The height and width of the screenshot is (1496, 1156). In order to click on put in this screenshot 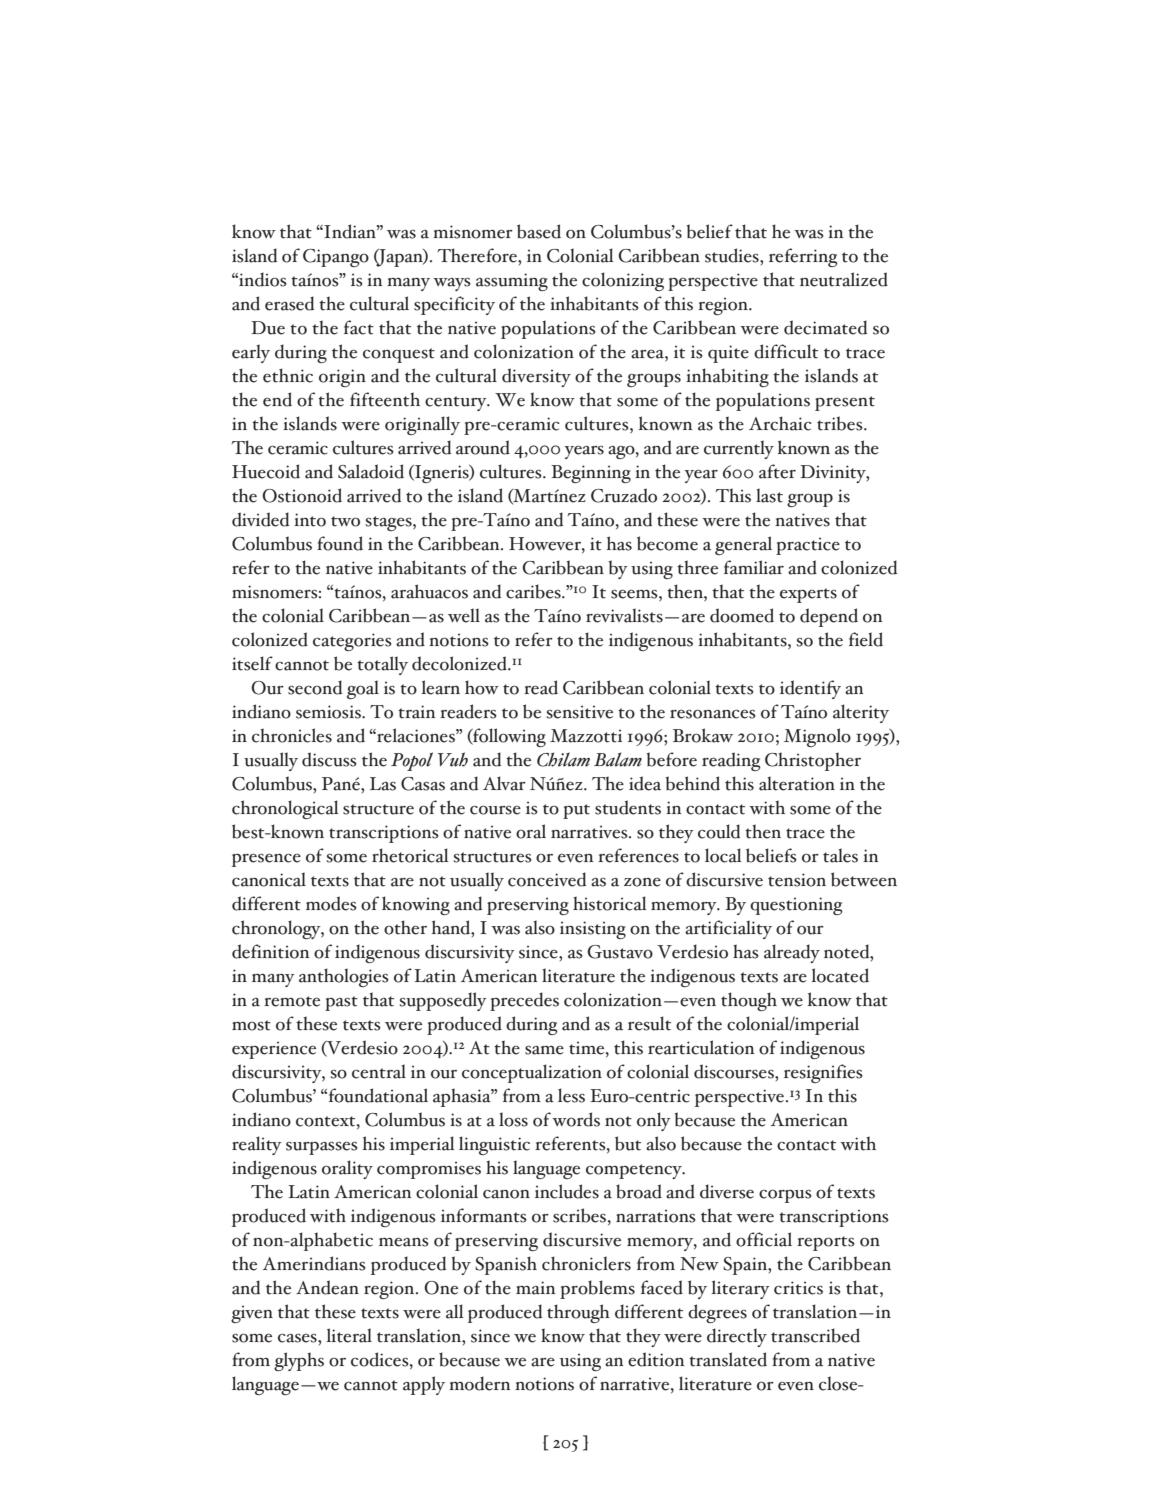, I will do `click(576, 811)`.
